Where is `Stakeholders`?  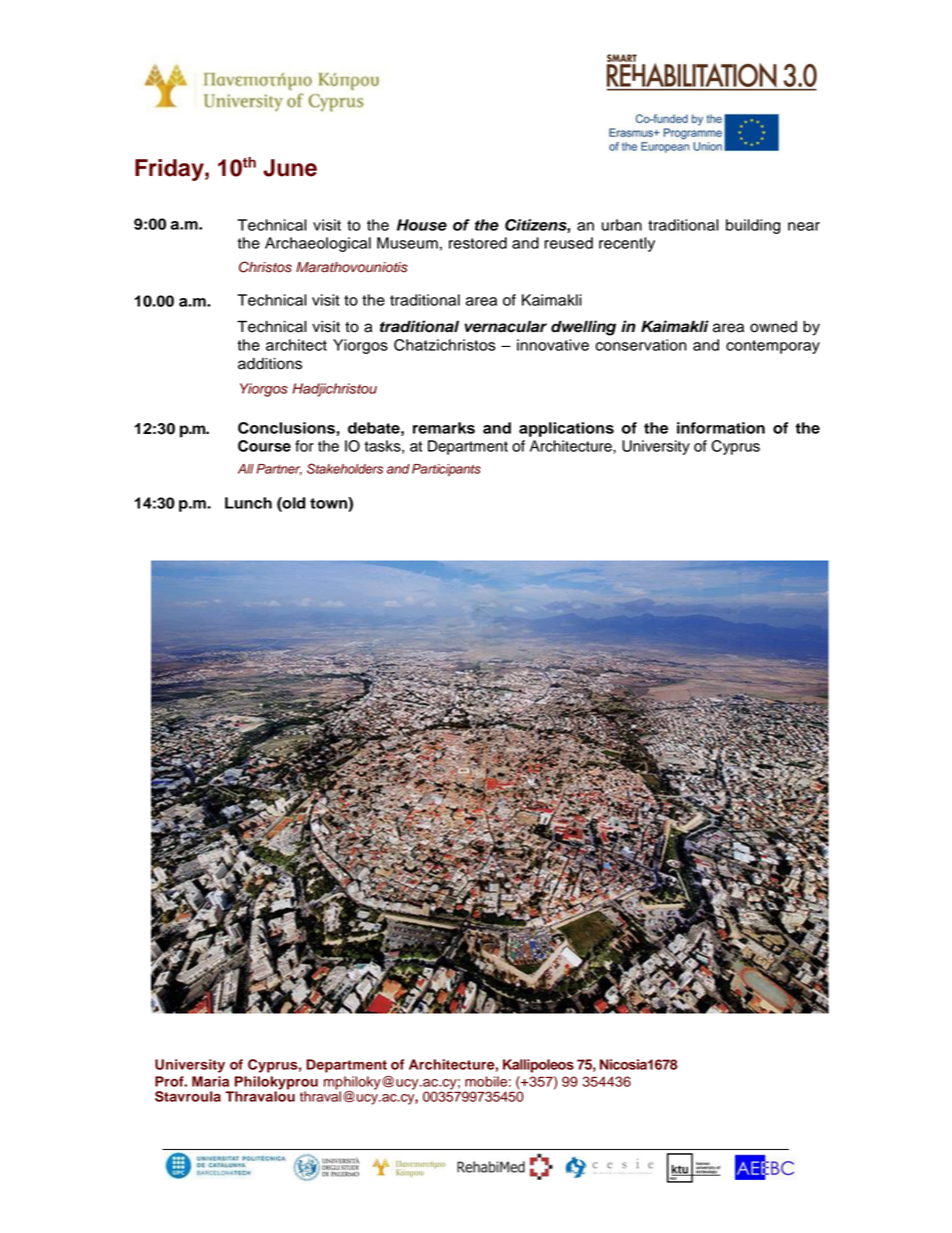
Stakeholders is located at coordinates (345, 468).
